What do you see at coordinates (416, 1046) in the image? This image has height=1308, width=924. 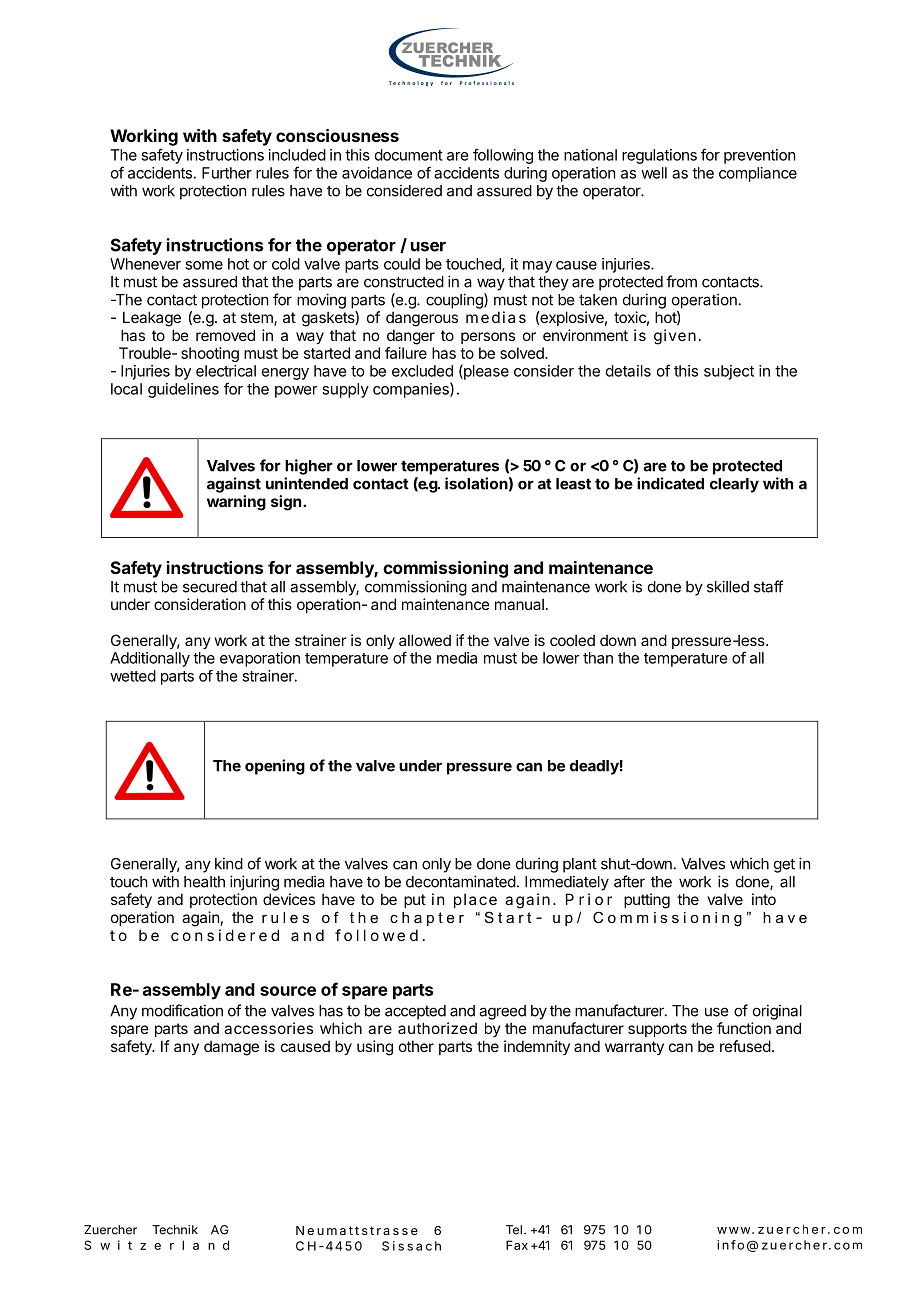 I see `other` at bounding box center [416, 1046].
